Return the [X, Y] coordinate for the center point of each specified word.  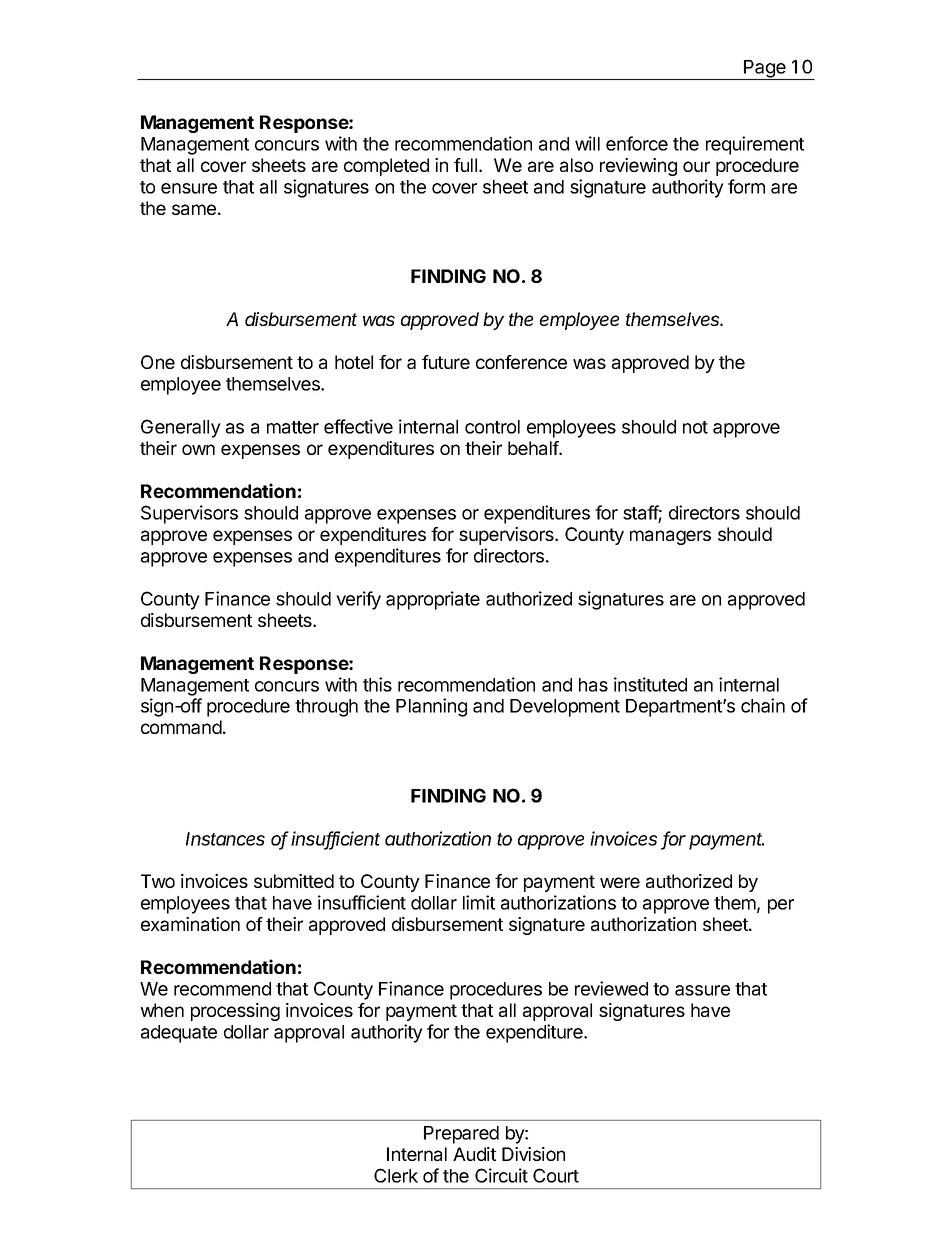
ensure [189, 188]
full [465, 165]
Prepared [461, 1135]
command [181, 727]
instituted [650, 684]
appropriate [433, 600]
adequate [179, 1034]
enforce [637, 143]
